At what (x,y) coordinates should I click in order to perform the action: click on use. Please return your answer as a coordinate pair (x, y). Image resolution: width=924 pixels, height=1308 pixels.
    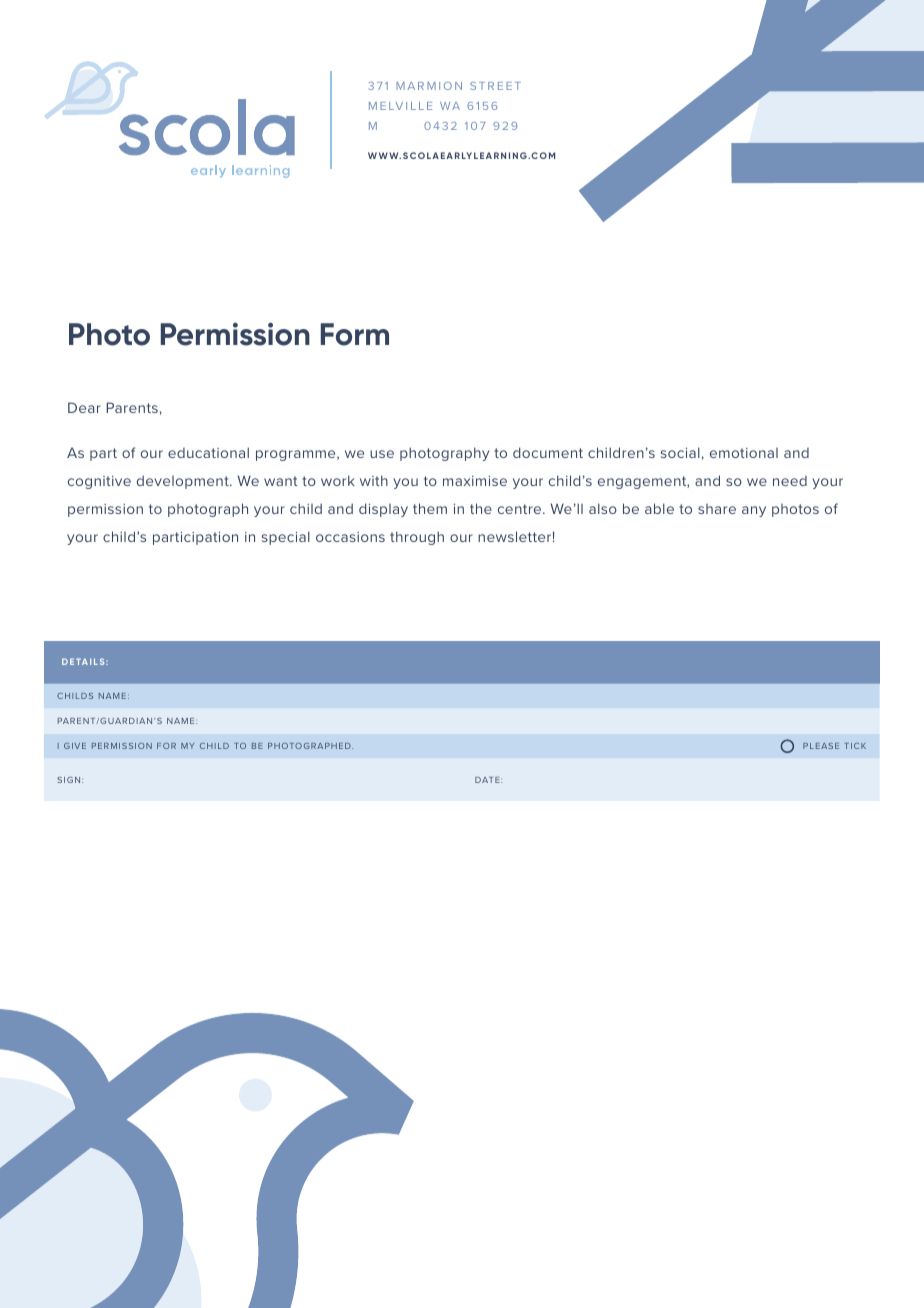
    Looking at the image, I should click on (382, 454).
